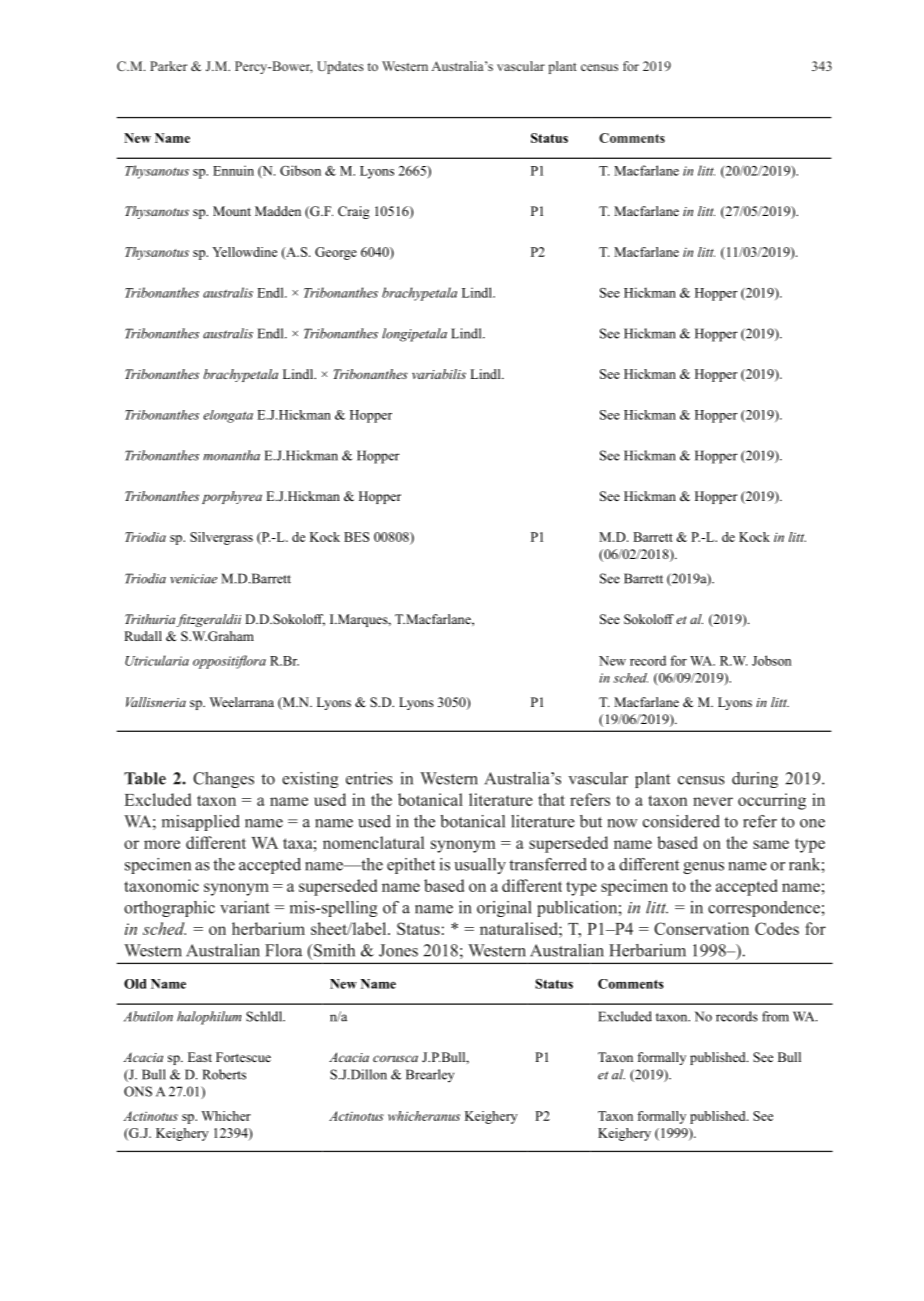 The width and height of the screenshot is (924, 1301). What do you see at coordinates (356, 537) in the screenshot?
I see `BES` at bounding box center [356, 537].
